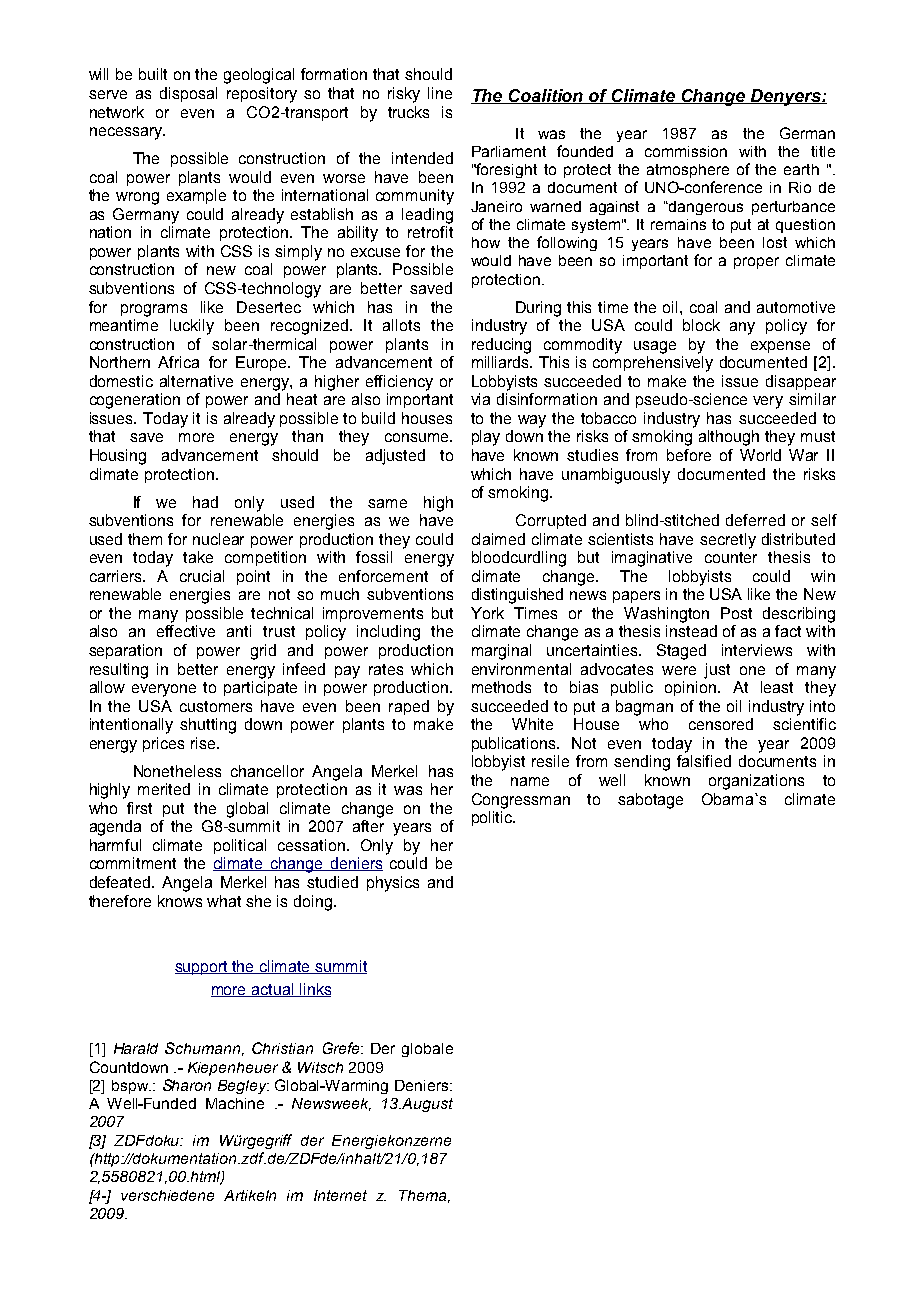 The height and width of the document is (1308, 924). I want to click on effective, so click(186, 631).
